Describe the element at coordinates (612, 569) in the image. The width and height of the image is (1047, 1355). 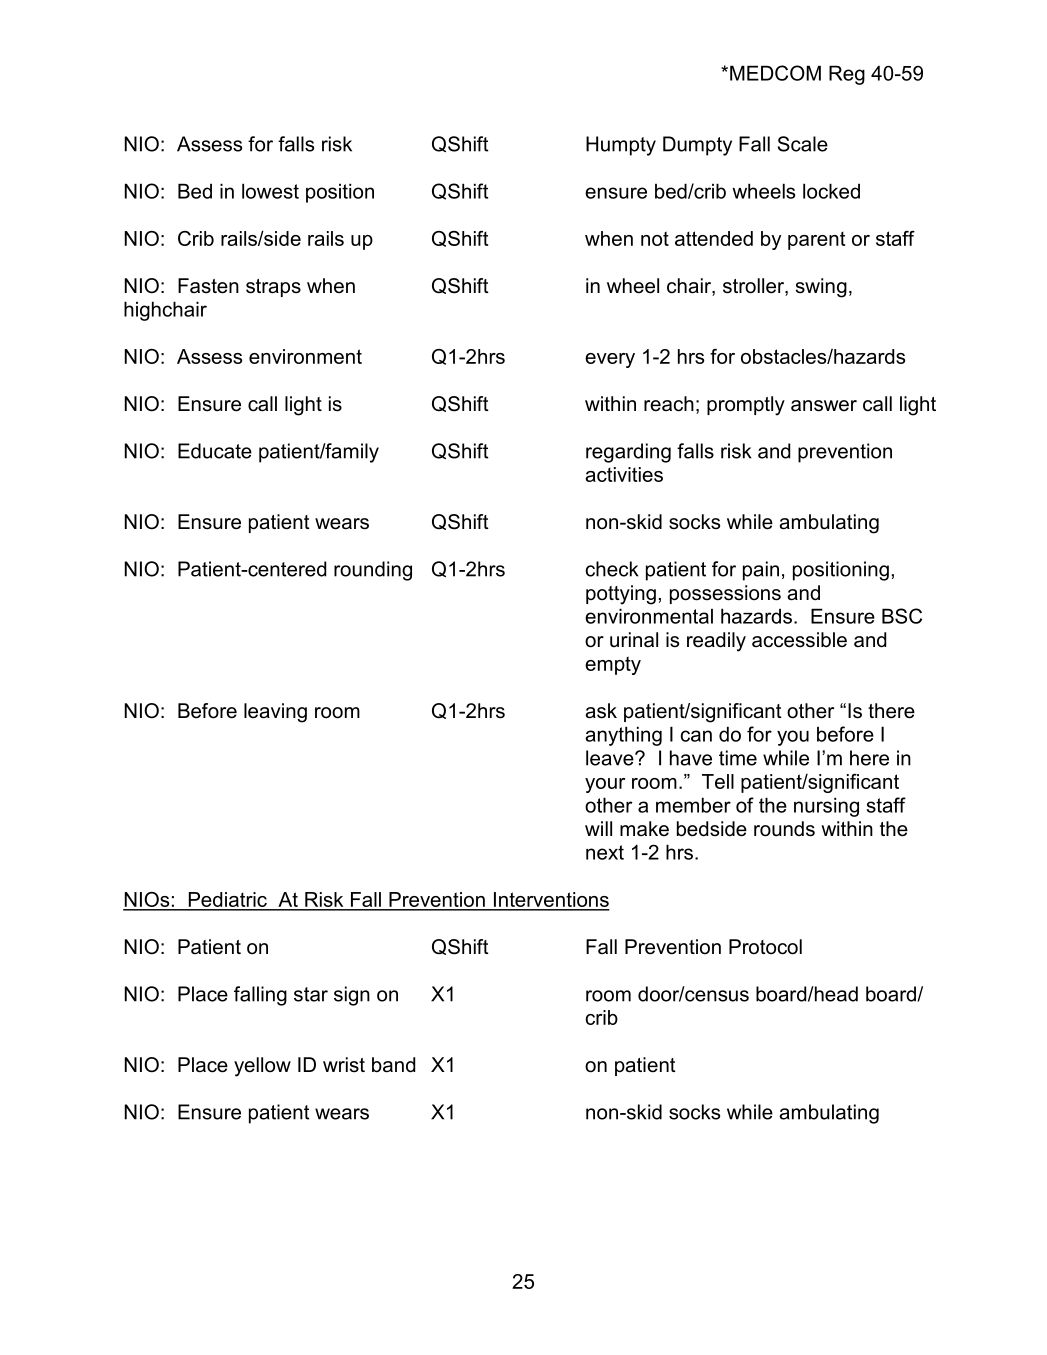
I see `check` at that location.
